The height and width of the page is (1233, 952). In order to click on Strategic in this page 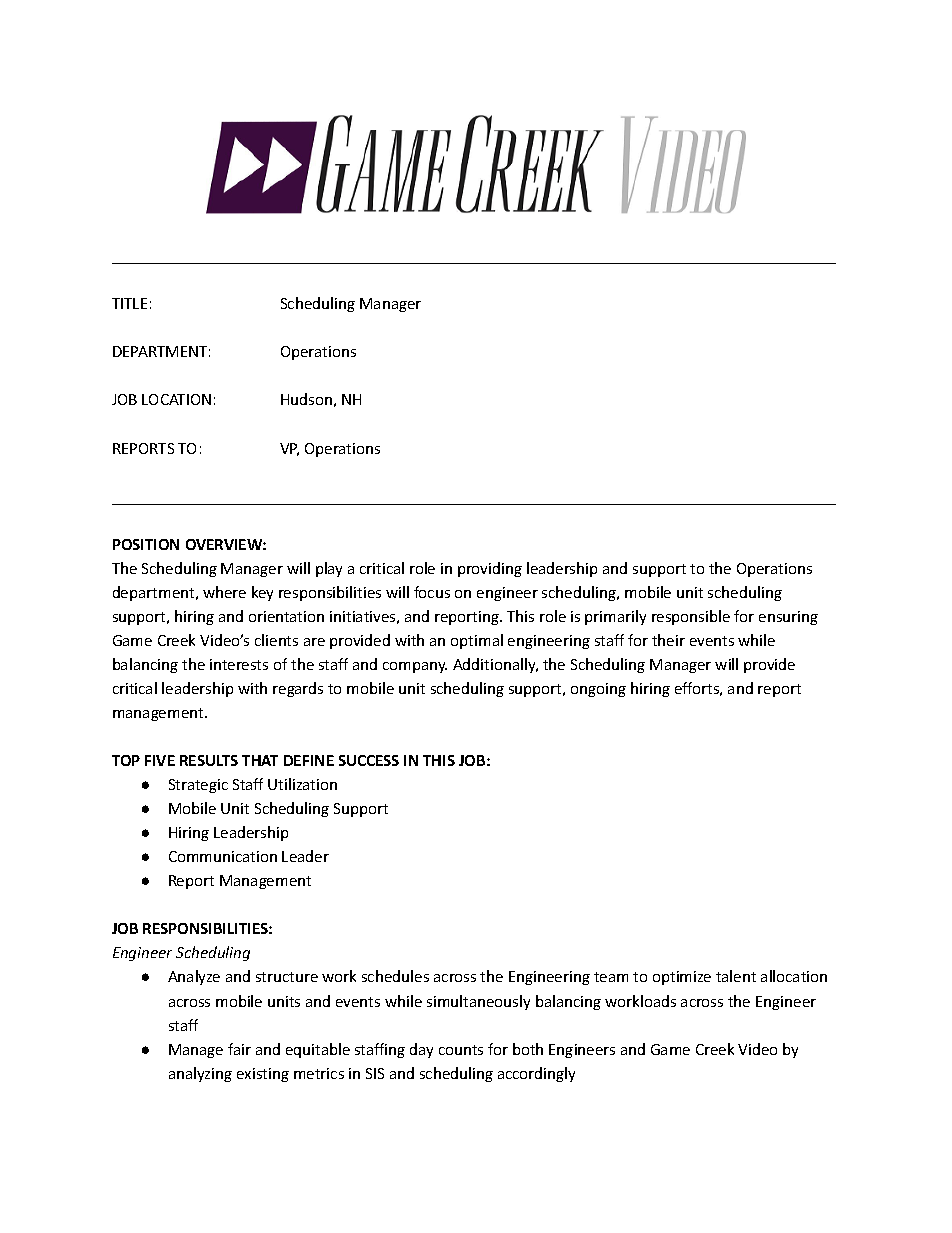, I will do `click(198, 786)`.
